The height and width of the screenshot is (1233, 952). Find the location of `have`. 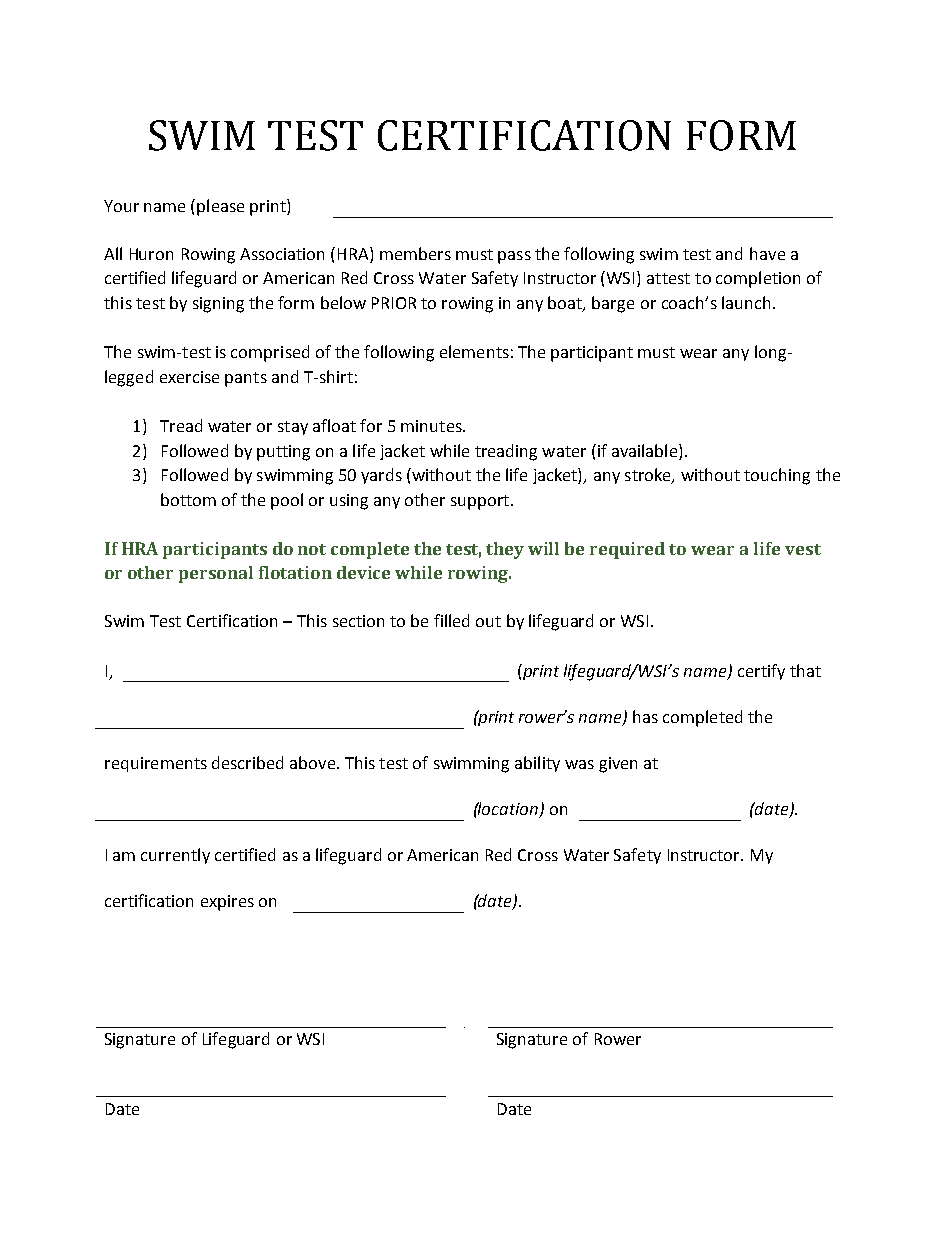

have is located at coordinates (767, 253).
